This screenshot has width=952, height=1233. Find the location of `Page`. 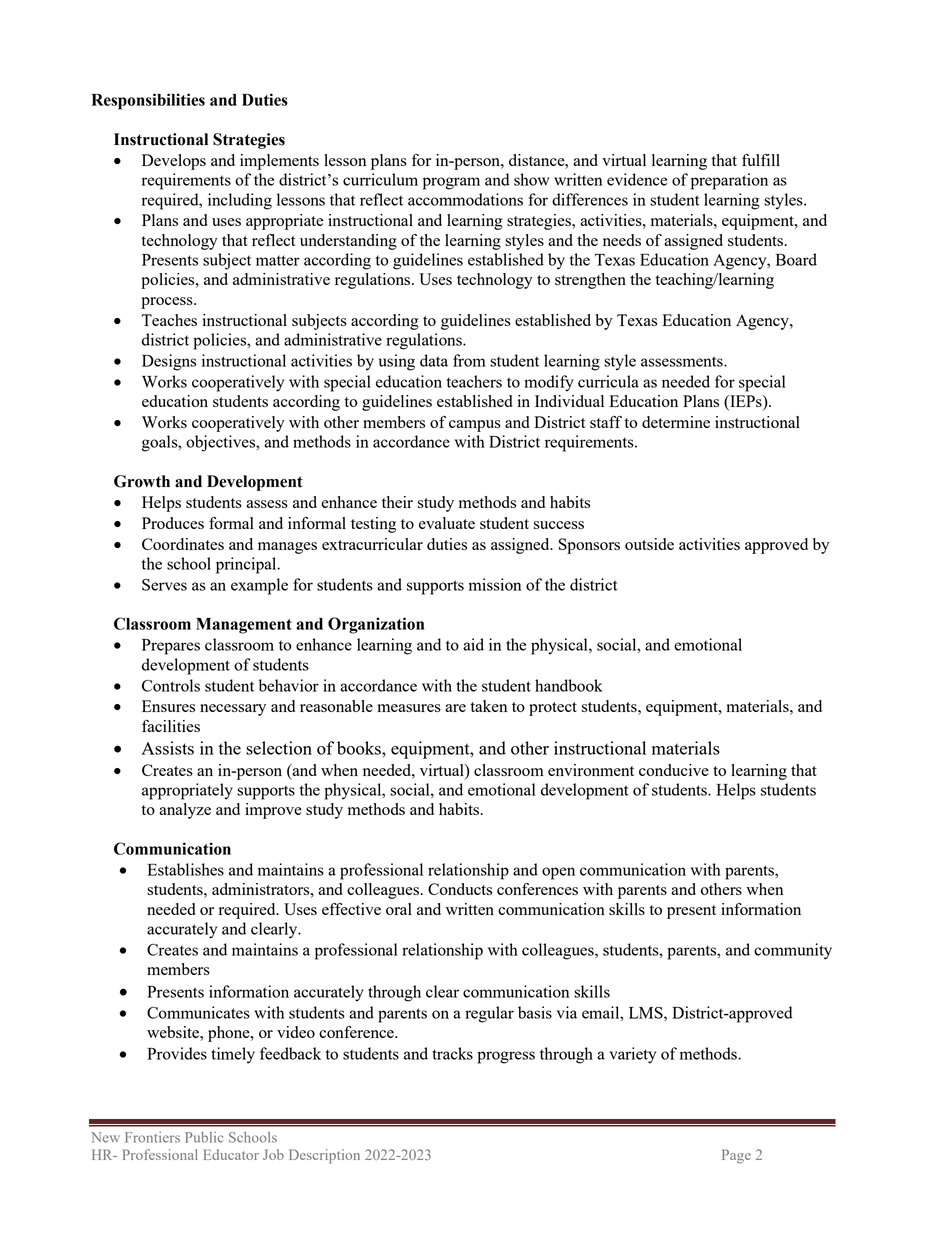

Page is located at coordinates (736, 1156).
